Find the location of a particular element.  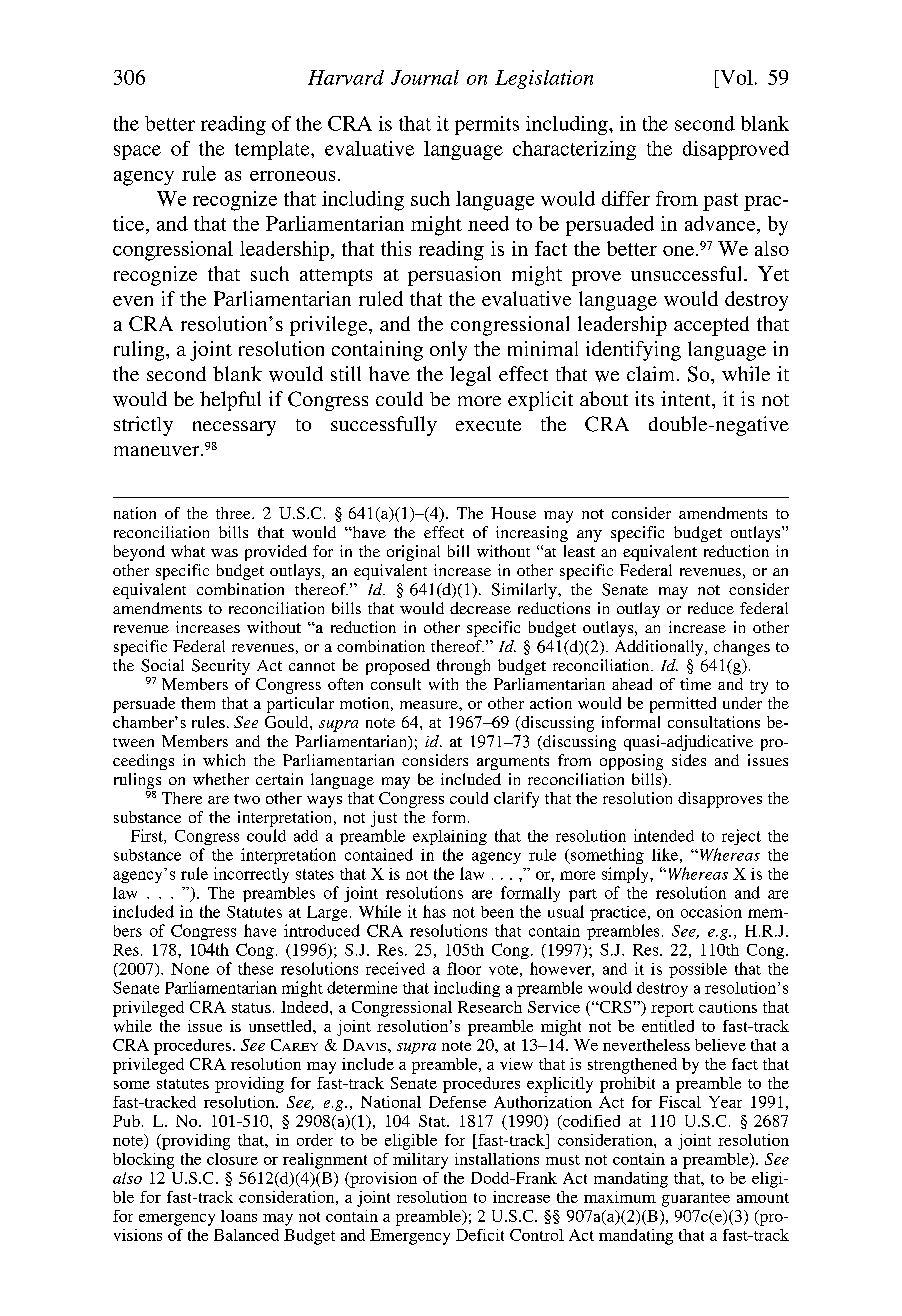

execute is located at coordinates (488, 425).
